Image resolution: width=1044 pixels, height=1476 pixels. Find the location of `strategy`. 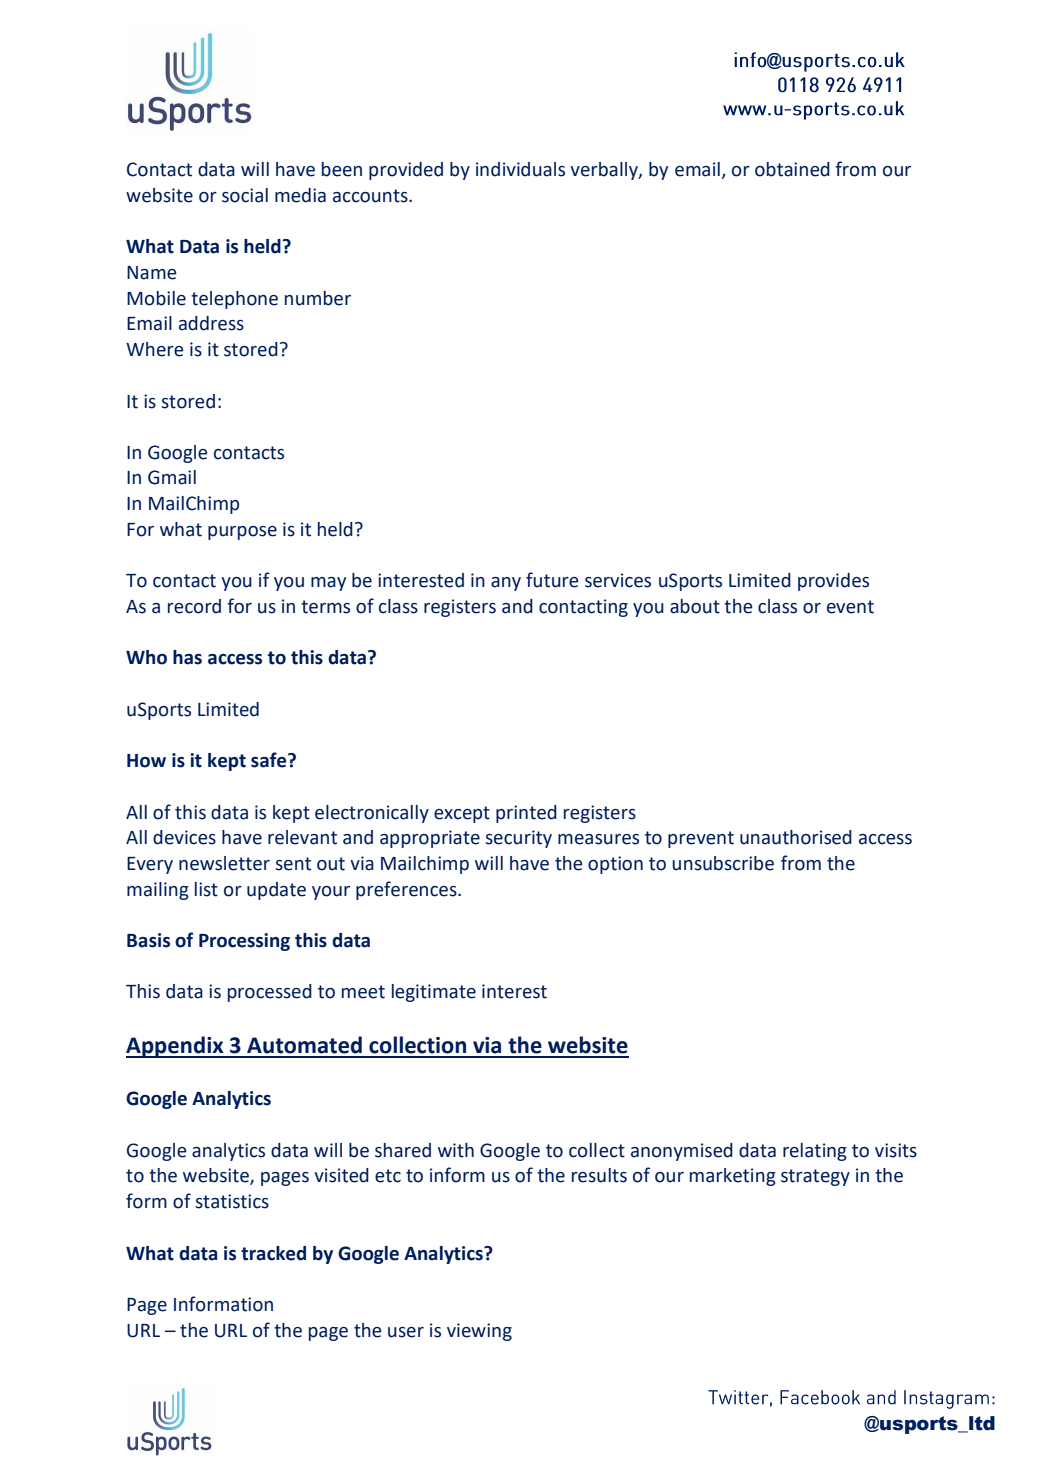

strategy is located at coordinates (815, 1177).
